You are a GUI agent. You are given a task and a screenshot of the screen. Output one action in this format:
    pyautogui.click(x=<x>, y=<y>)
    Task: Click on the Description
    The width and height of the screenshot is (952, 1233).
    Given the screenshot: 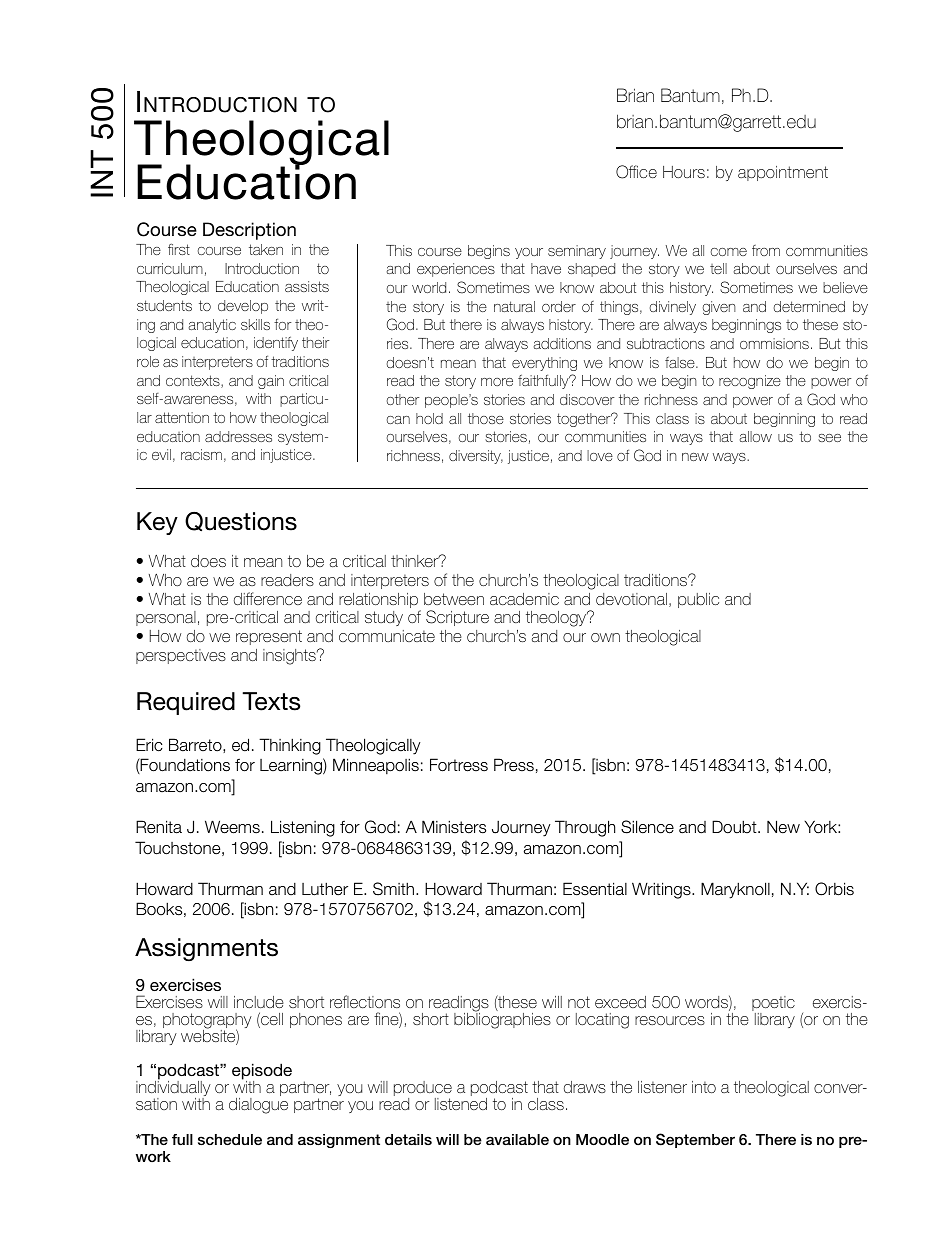 What is the action you would take?
    pyautogui.click(x=249, y=231)
